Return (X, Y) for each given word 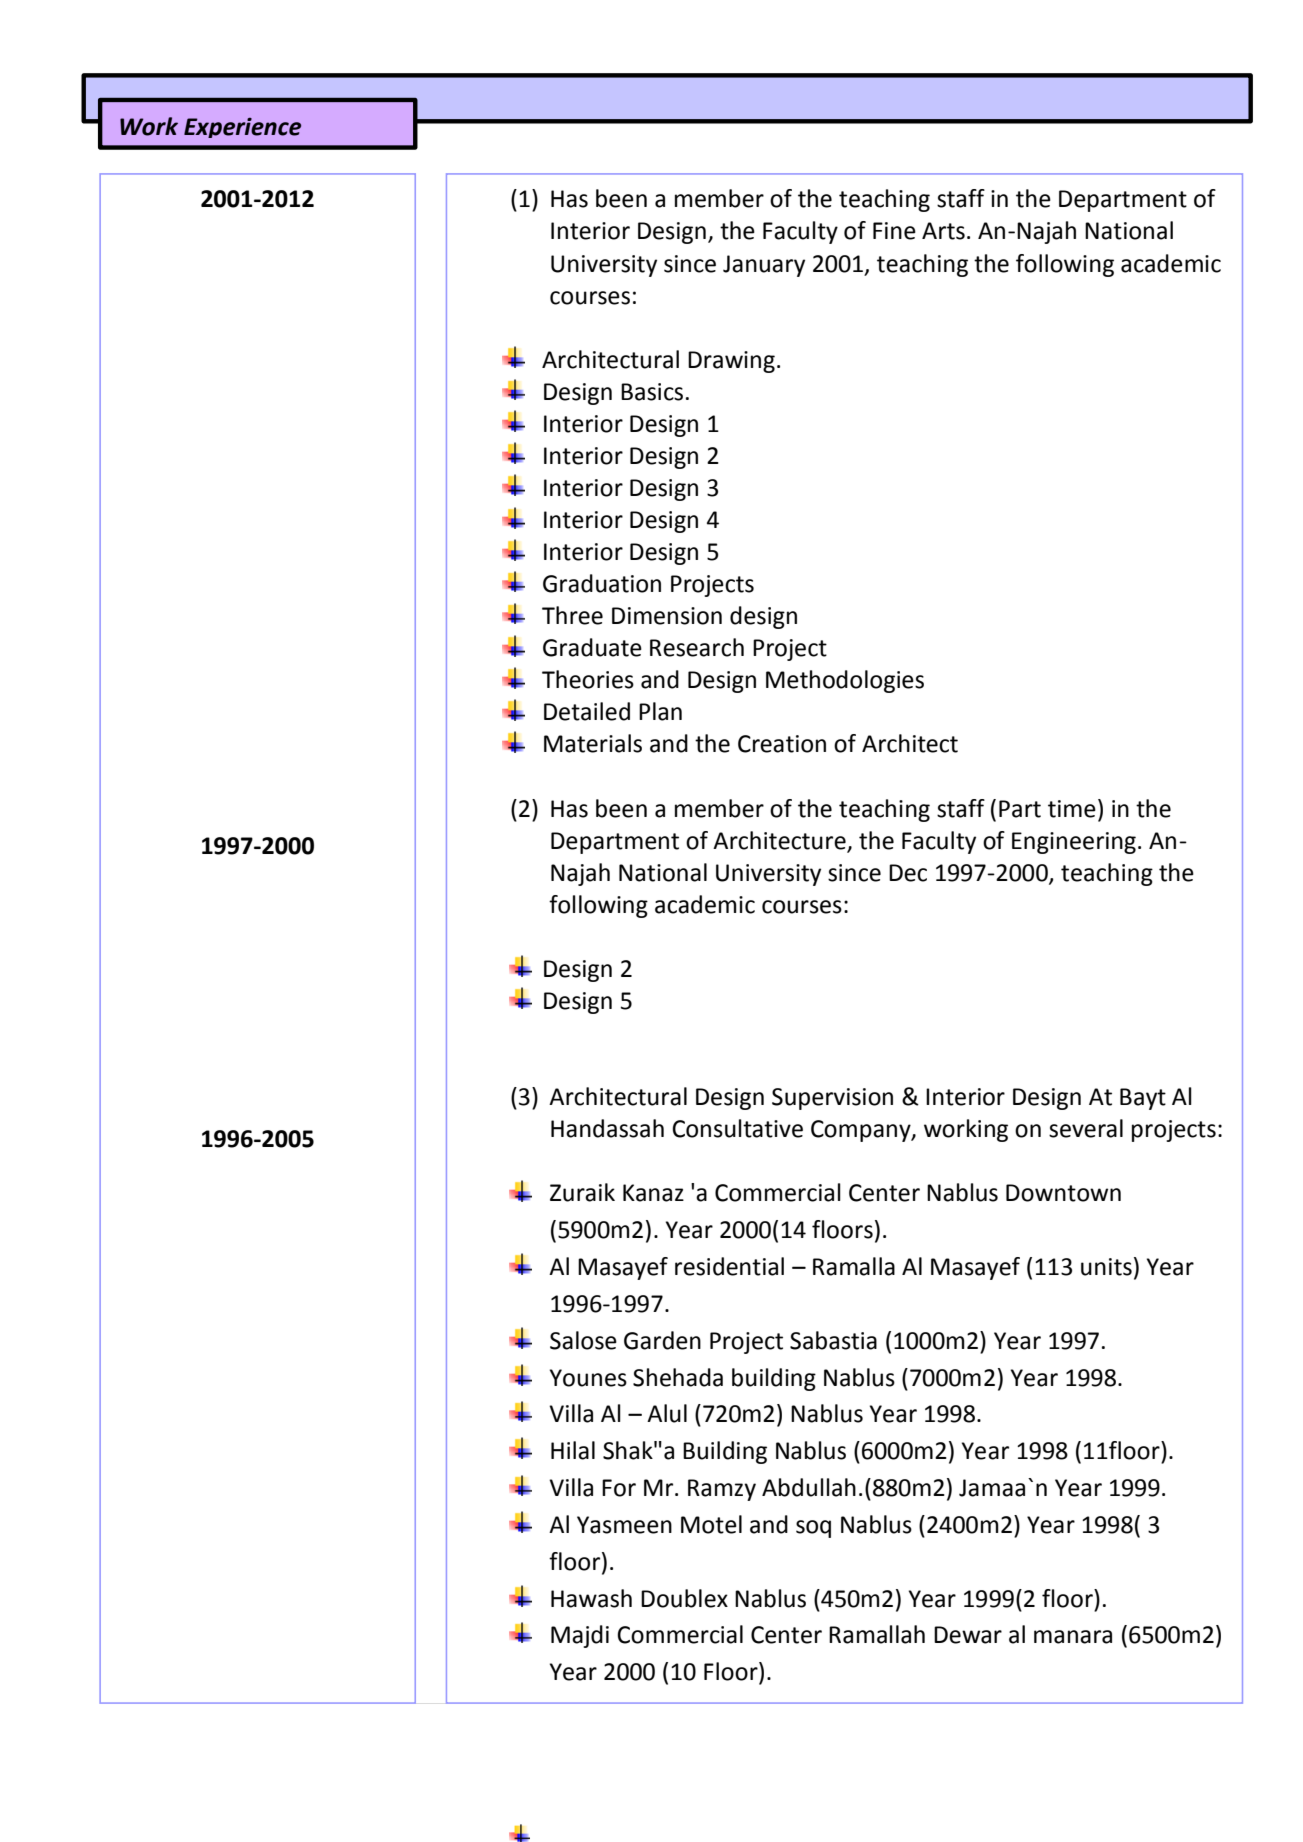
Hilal (573, 1450)
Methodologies (845, 681)
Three (572, 615)
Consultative (737, 1128)
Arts (943, 231)
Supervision (832, 1099)
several (1086, 1128)
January (764, 266)
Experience (242, 128)
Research (697, 647)
